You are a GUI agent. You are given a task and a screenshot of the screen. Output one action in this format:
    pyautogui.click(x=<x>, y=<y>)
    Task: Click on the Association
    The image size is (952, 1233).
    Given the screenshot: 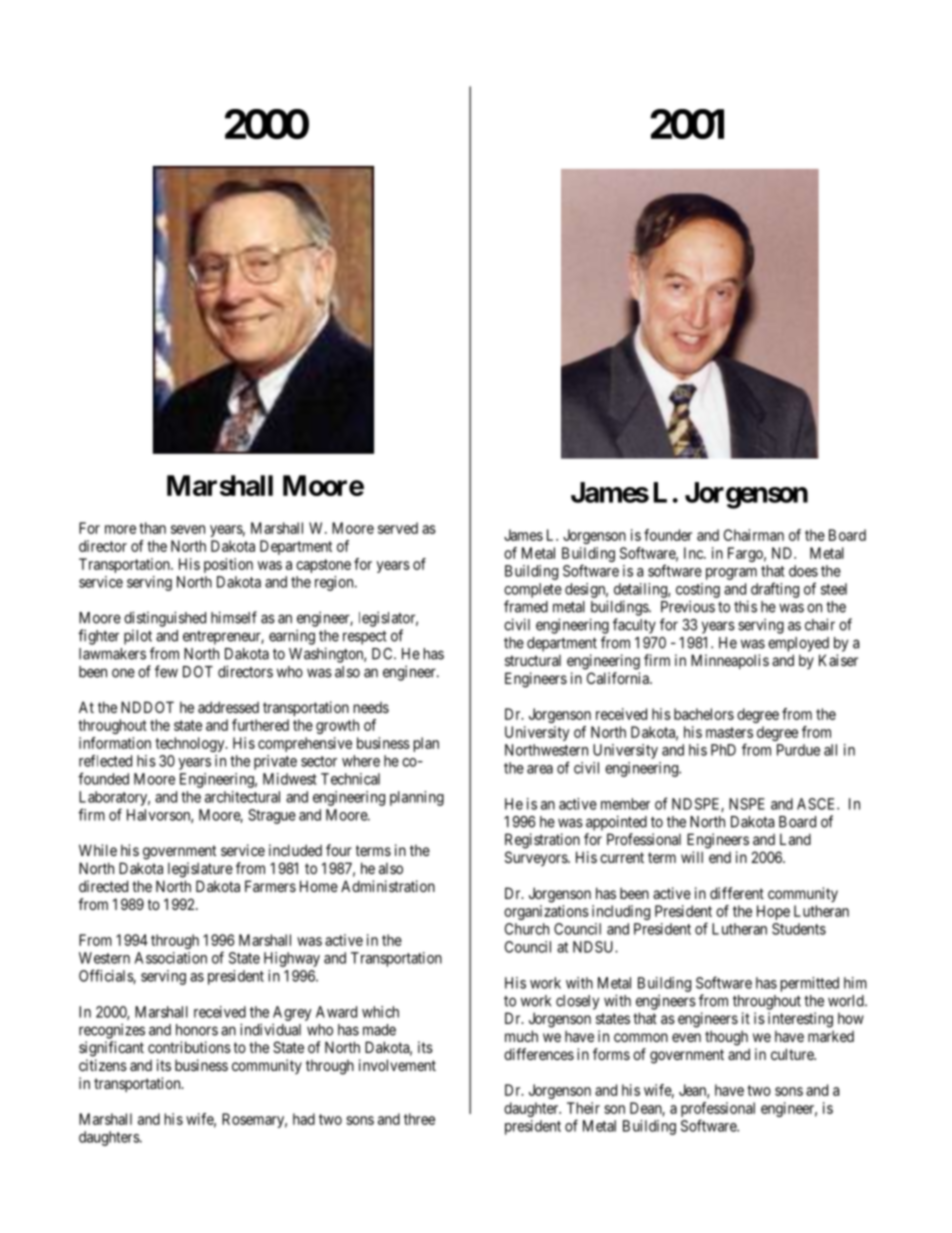 What is the action you would take?
    pyautogui.click(x=171, y=958)
